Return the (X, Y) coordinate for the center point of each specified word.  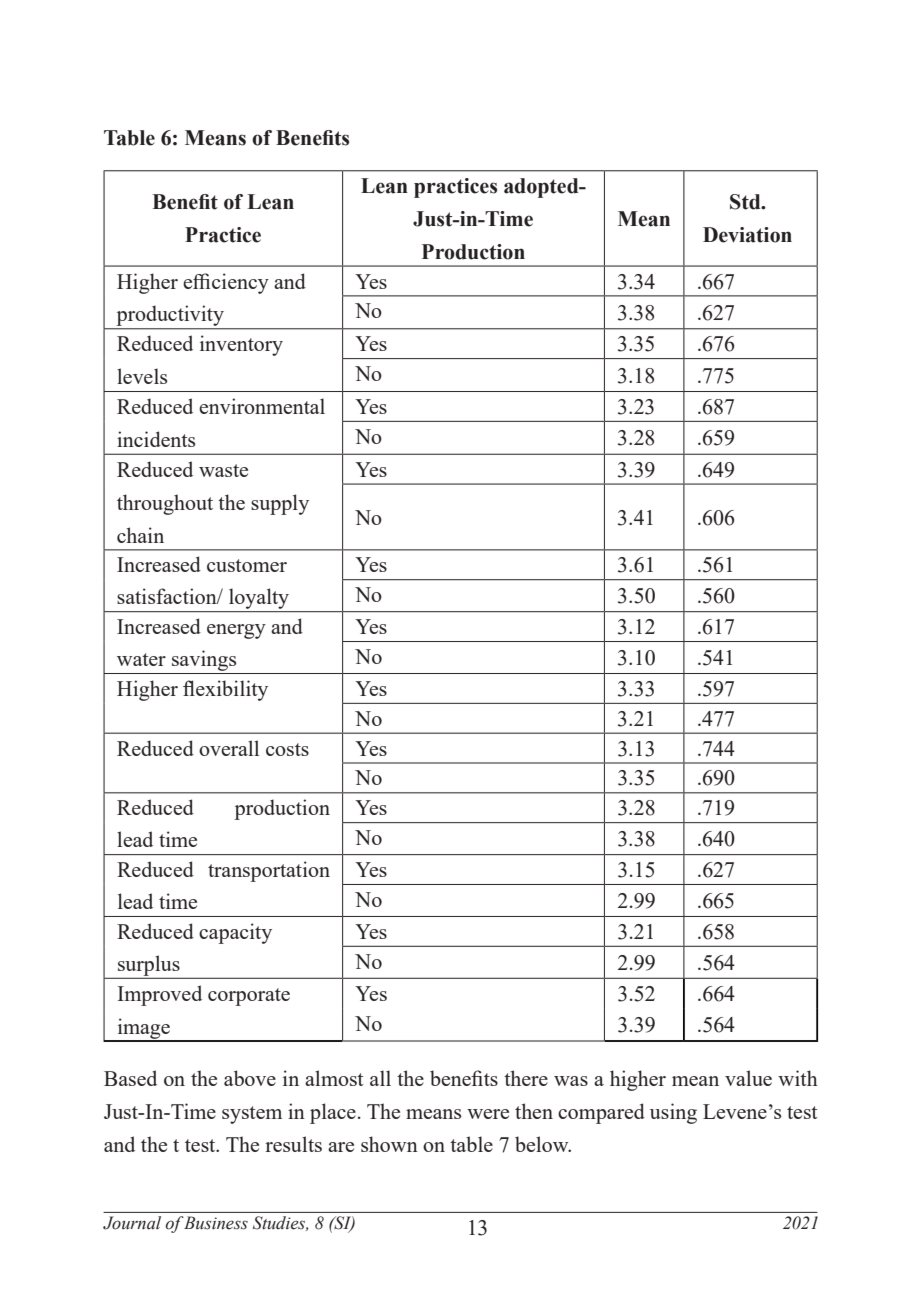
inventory (241, 345)
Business (215, 1223)
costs (287, 749)
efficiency (226, 283)
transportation (269, 871)
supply (280, 504)
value (748, 1078)
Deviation (747, 235)
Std (746, 202)
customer (247, 565)
